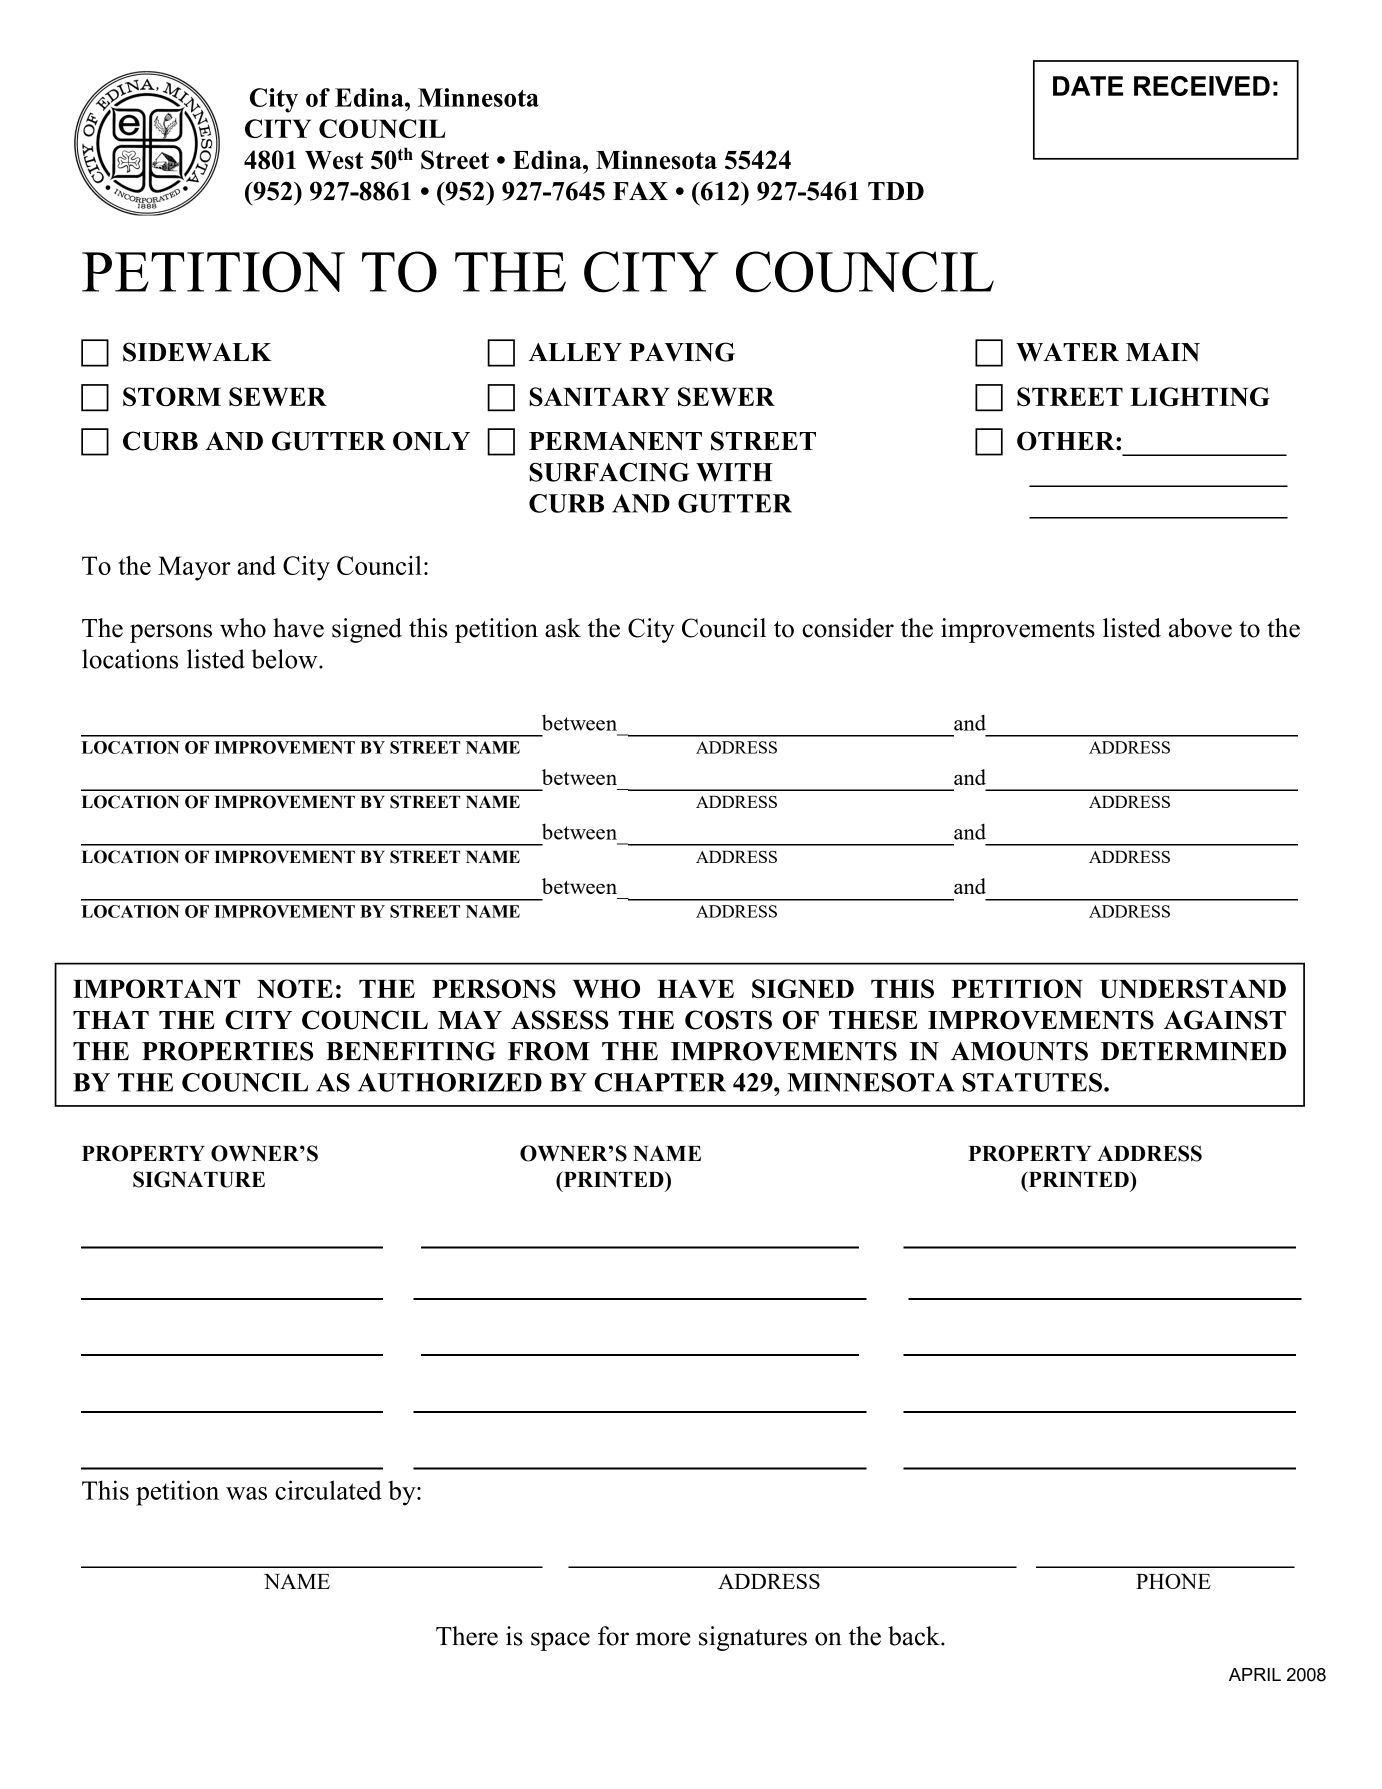  I want to click on UNDERSTAND, so click(1193, 988).
